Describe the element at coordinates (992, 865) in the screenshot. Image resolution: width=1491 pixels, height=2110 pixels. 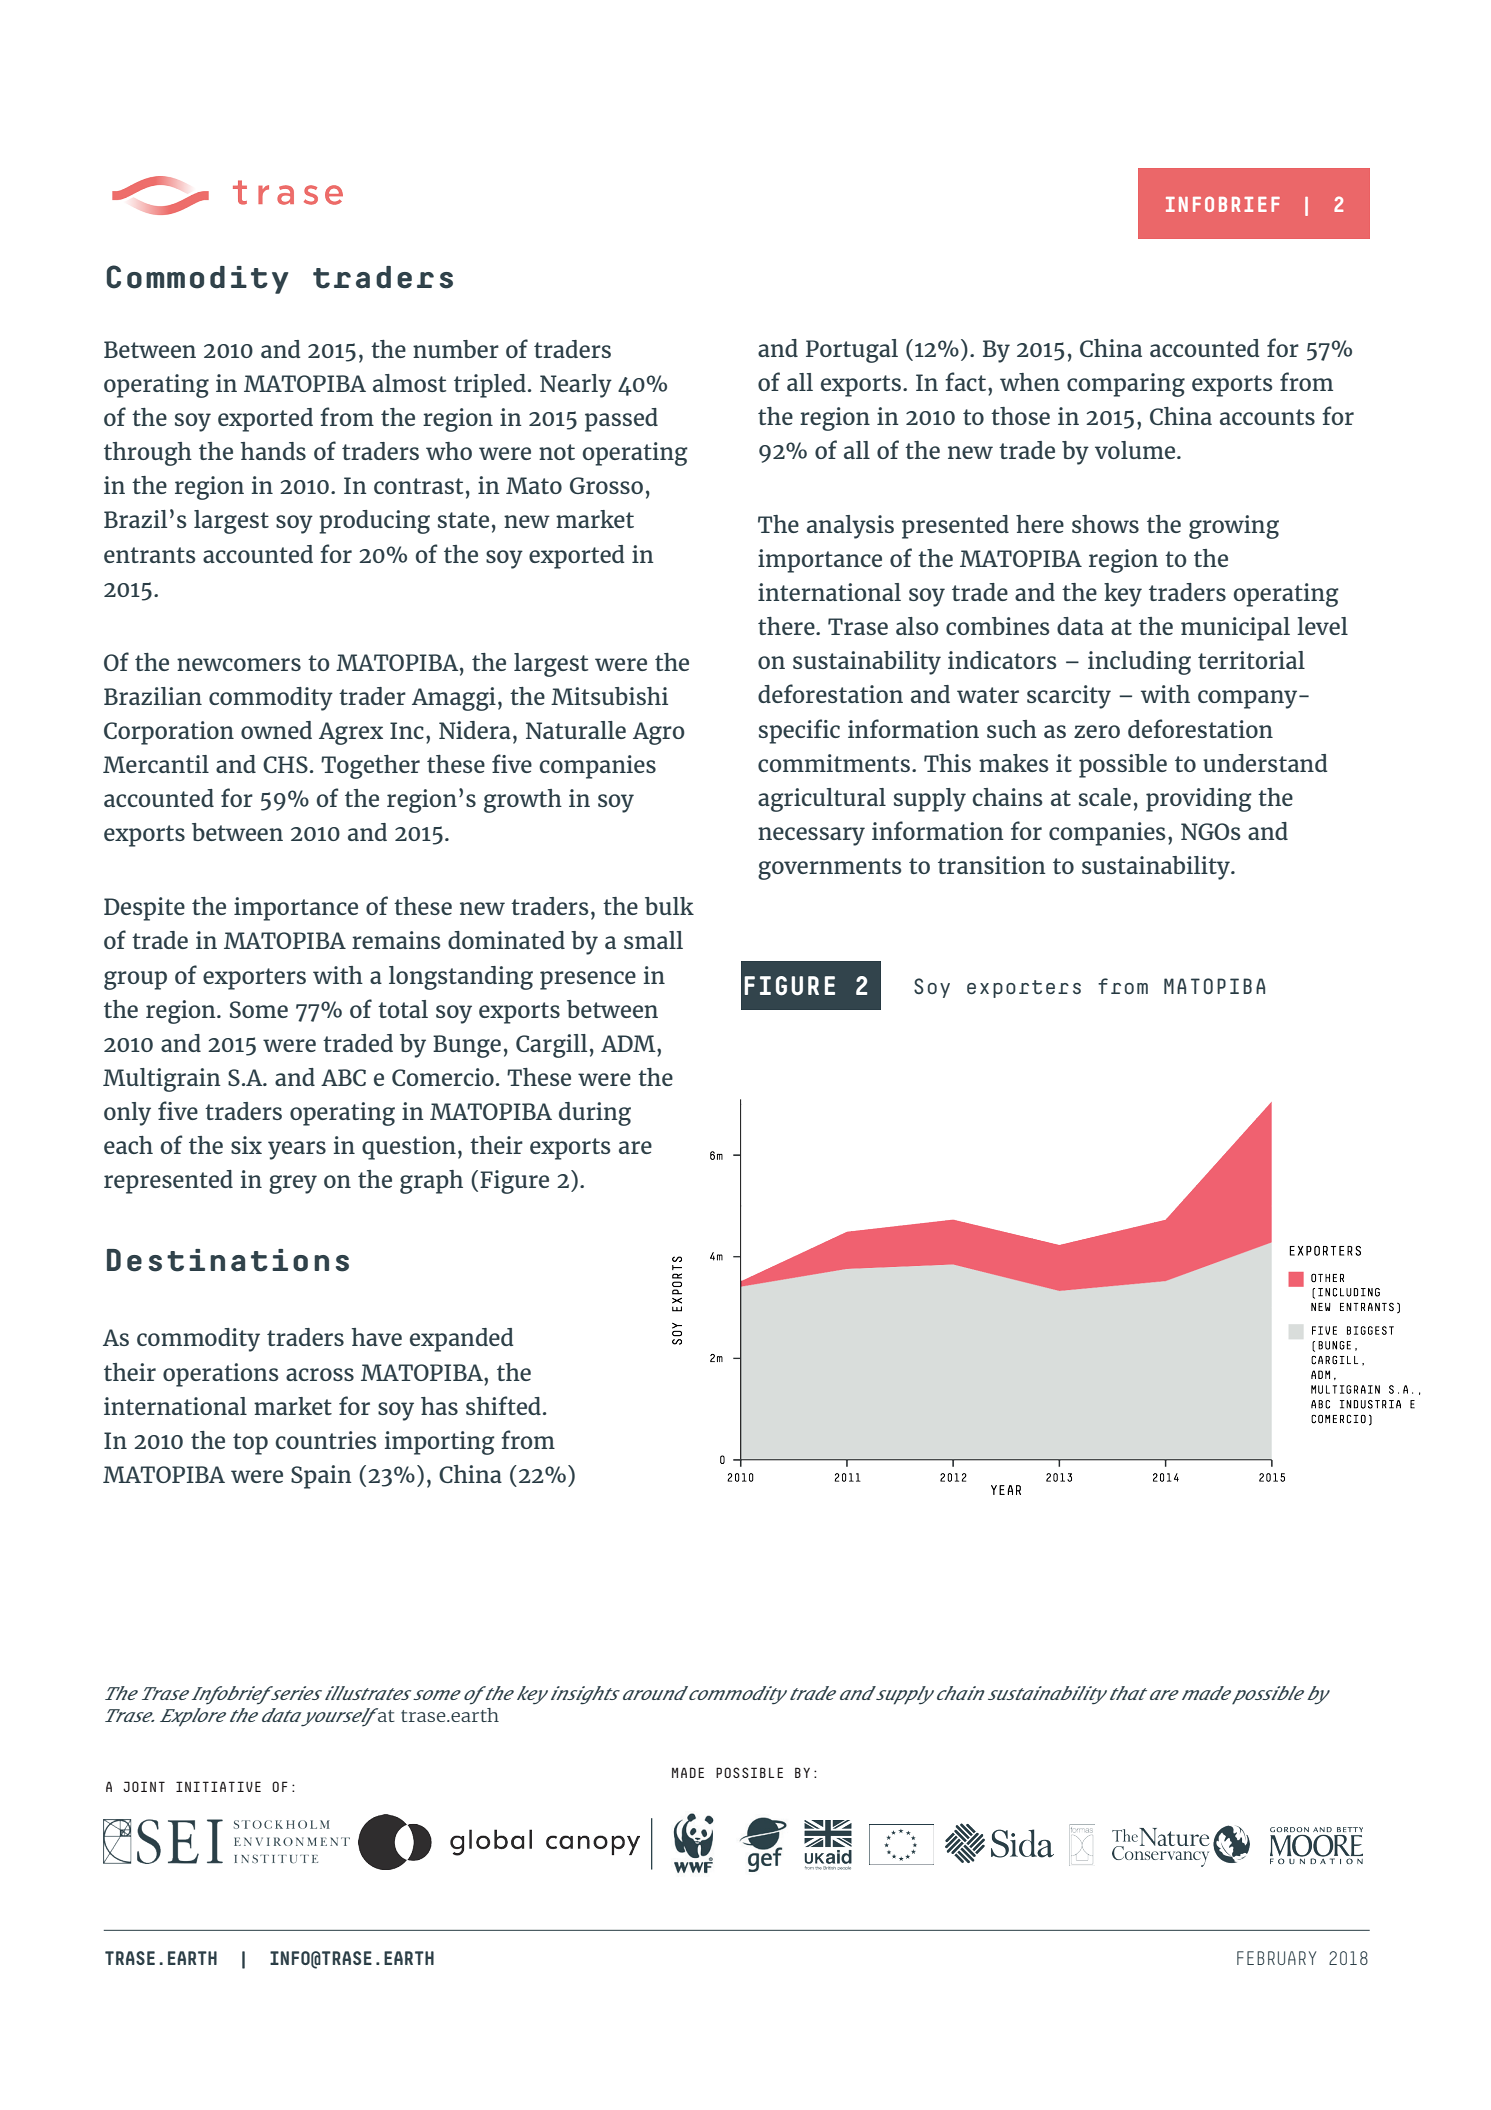
I see `transition` at that location.
